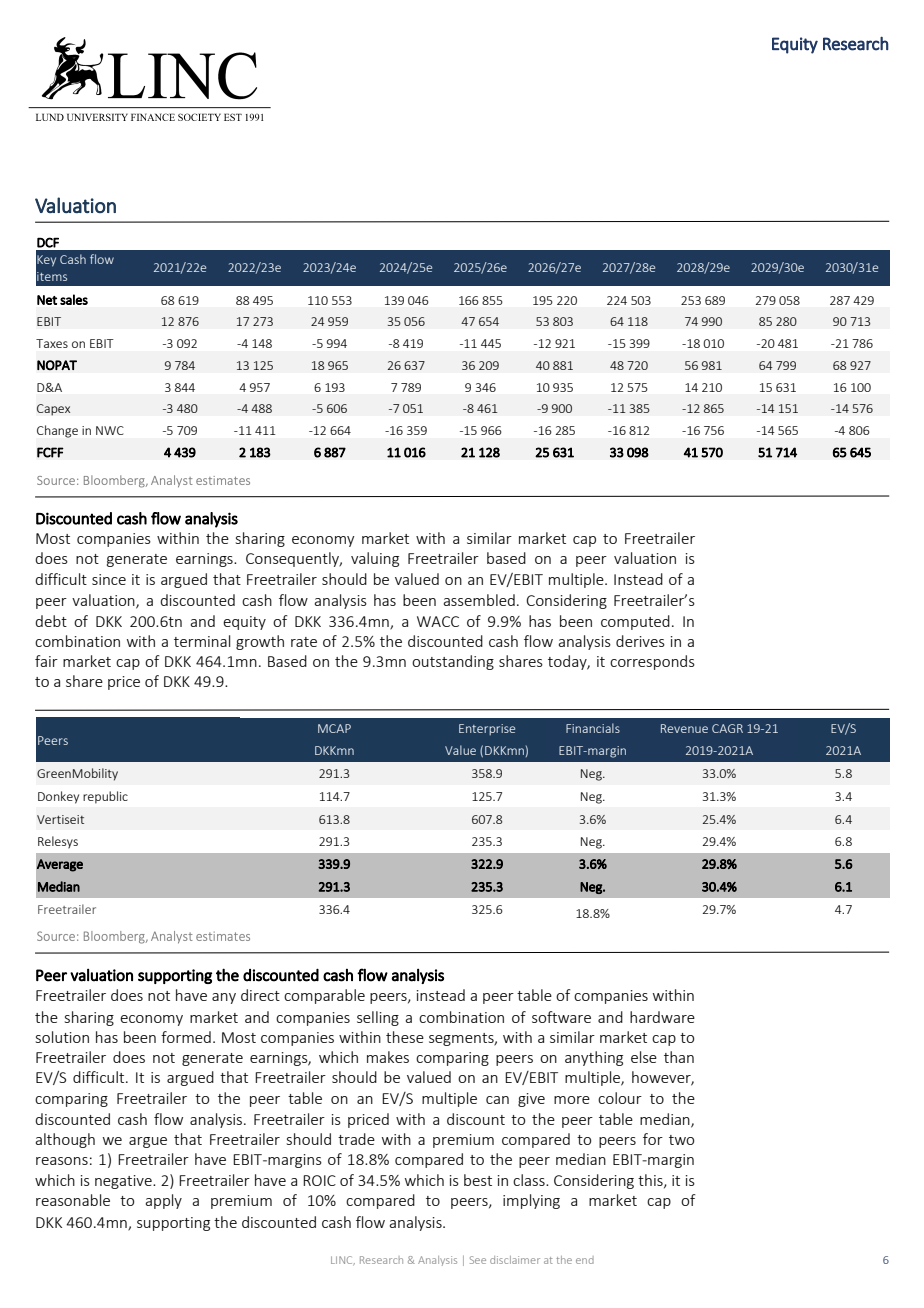  I want to click on since, so click(109, 579).
